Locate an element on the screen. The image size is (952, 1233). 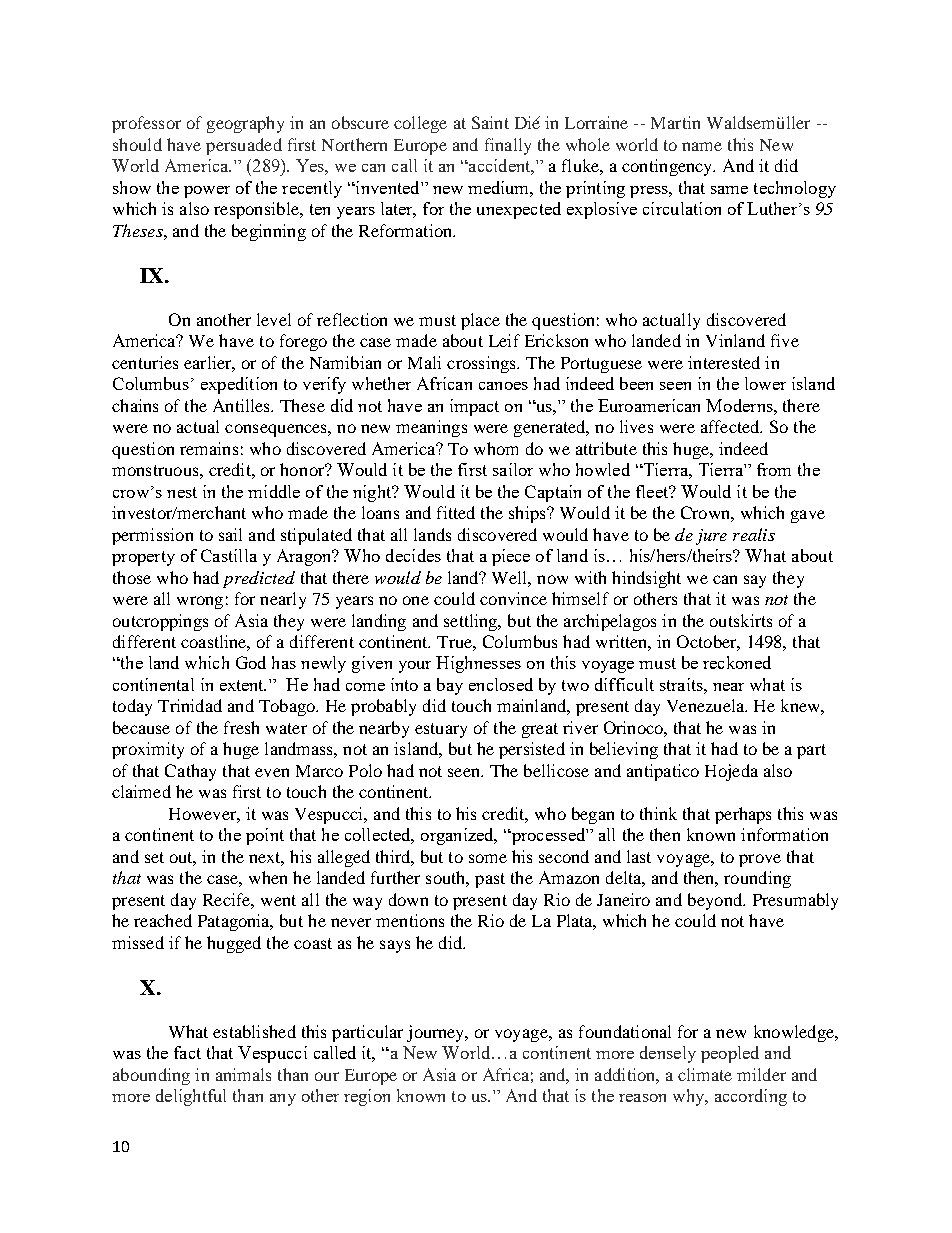
interested is located at coordinates (724, 362).
